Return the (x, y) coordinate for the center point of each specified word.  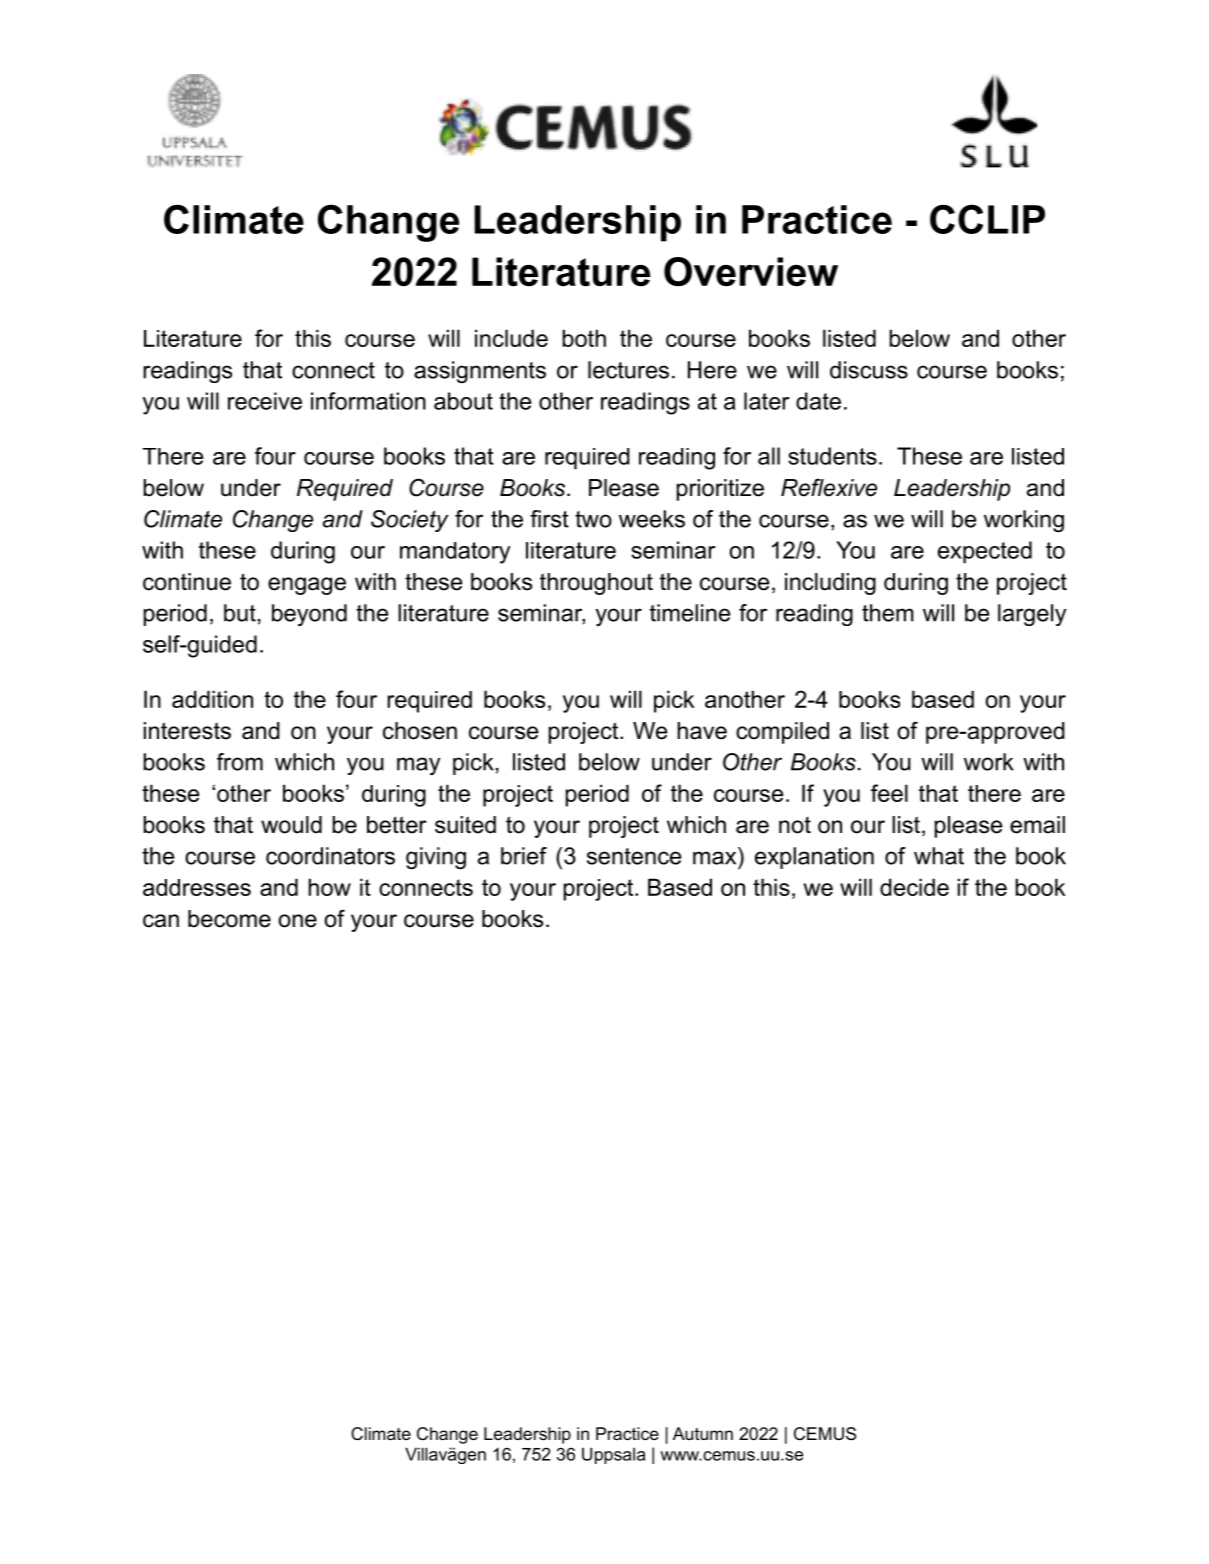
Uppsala (613, 1455)
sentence (634, 856)
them (888, 613)
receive (265, 401)
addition (212, 699)
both (584, 338)
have (702, 731)
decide (914, 887)
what (939, 856)
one (298, 921)
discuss (869, 370)
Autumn (703, 1433)
